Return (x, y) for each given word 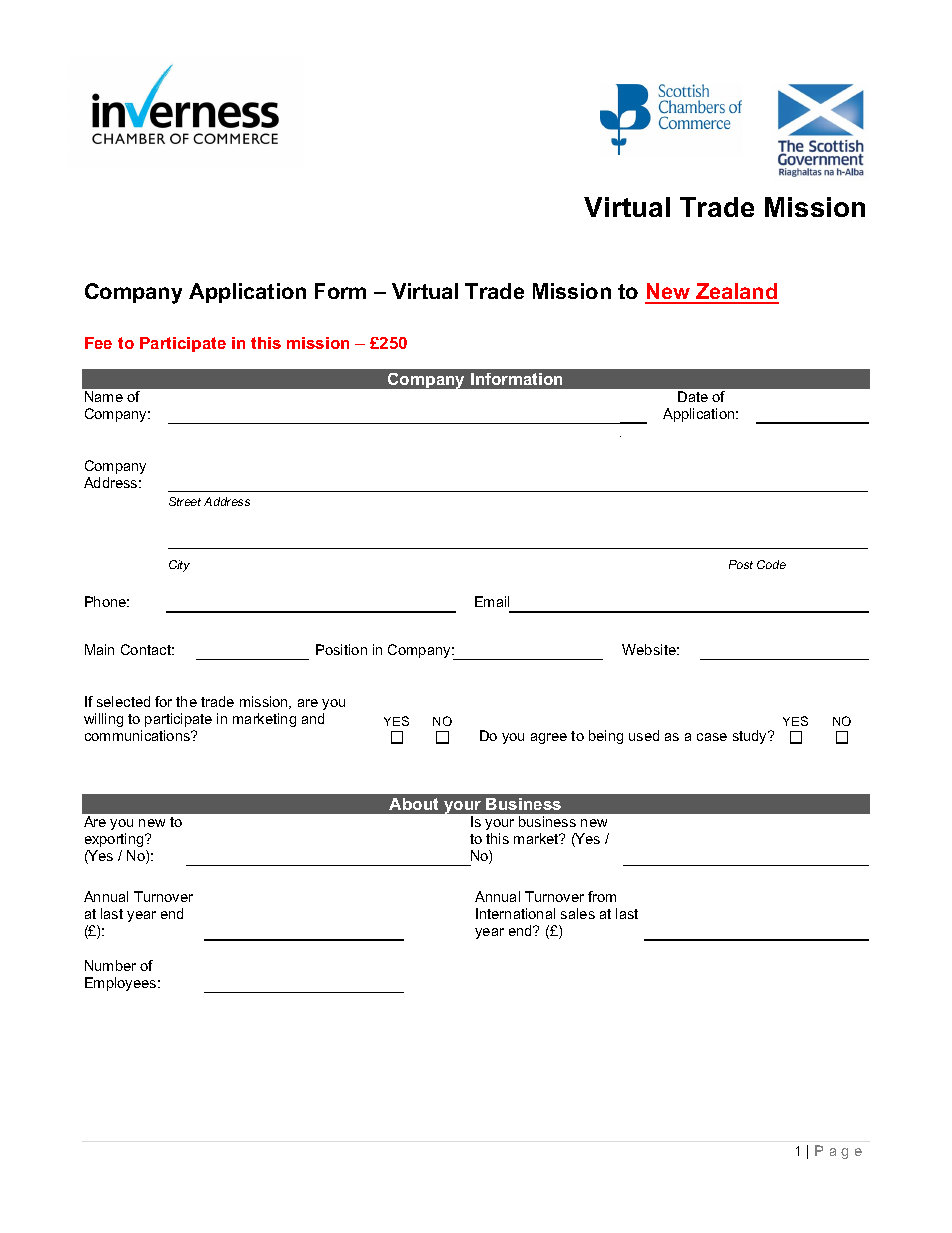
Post (741, 564)
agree (549, 738)
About (413, 804)
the (186, 701)
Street (185, 501)
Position (341, 649)
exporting (115, 842)
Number (110, 965)
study (751, 737)
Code (771, 564)
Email (492, 601)
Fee (98, 343)
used (644, 735)
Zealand (736, 293)
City (179, 566)
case (712, 737)
